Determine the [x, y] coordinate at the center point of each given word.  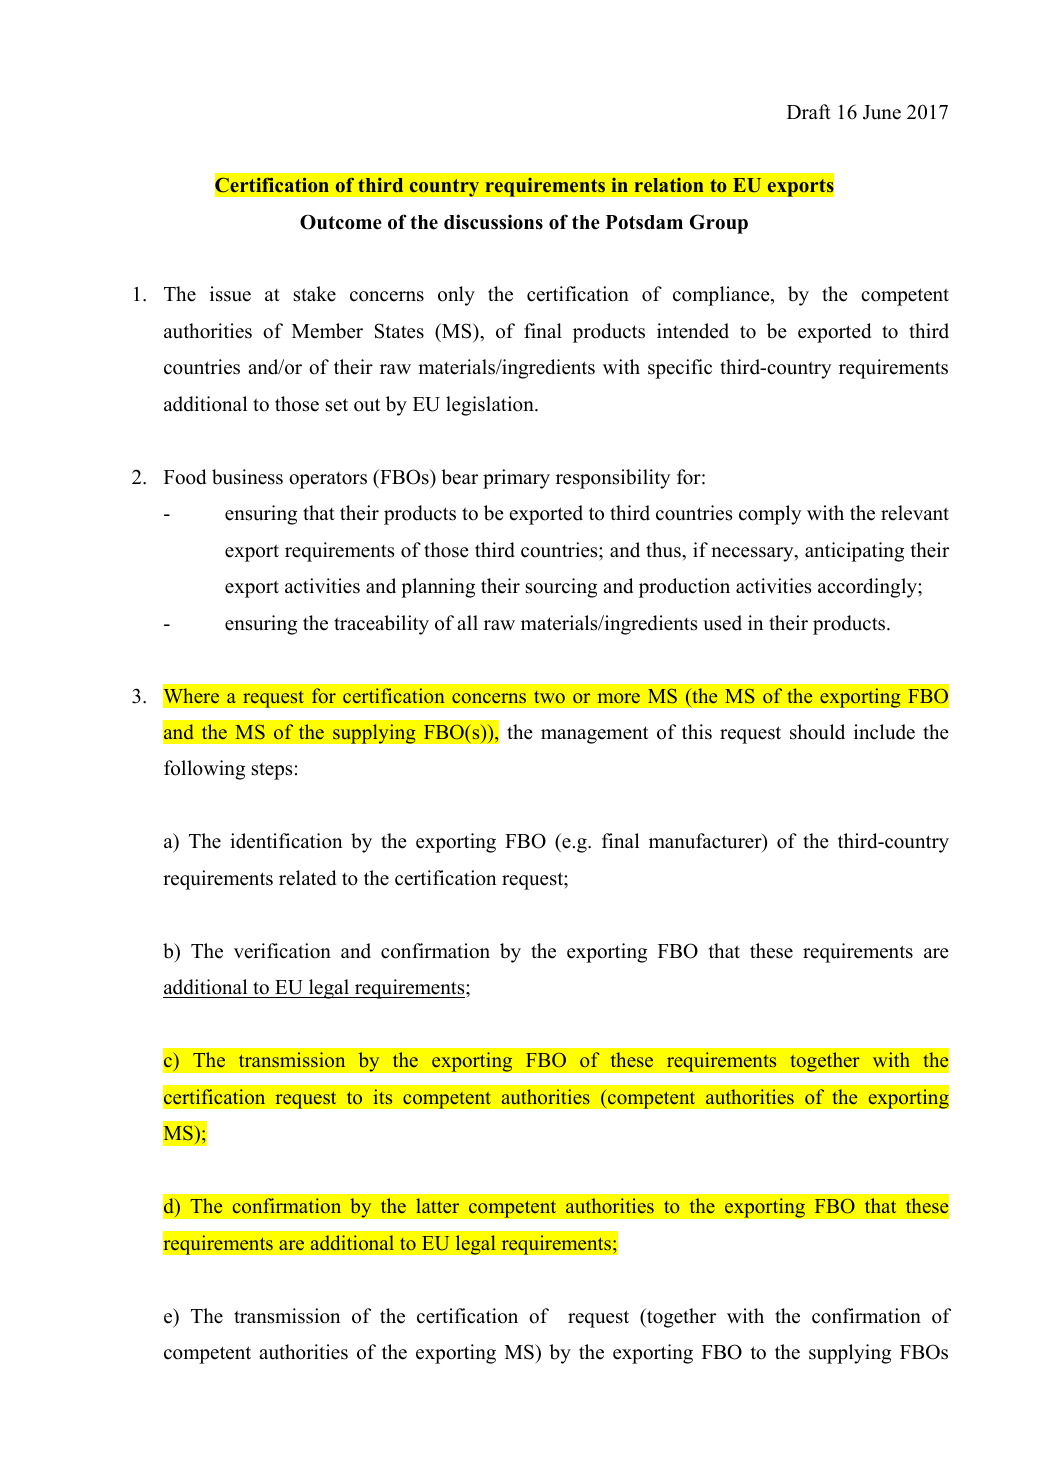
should [817, 732]
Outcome [341, 222]
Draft [809, 111]
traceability [381, 625]
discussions [493, 222]
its [383, 1096]
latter [437, 1205]
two [549, 697]
